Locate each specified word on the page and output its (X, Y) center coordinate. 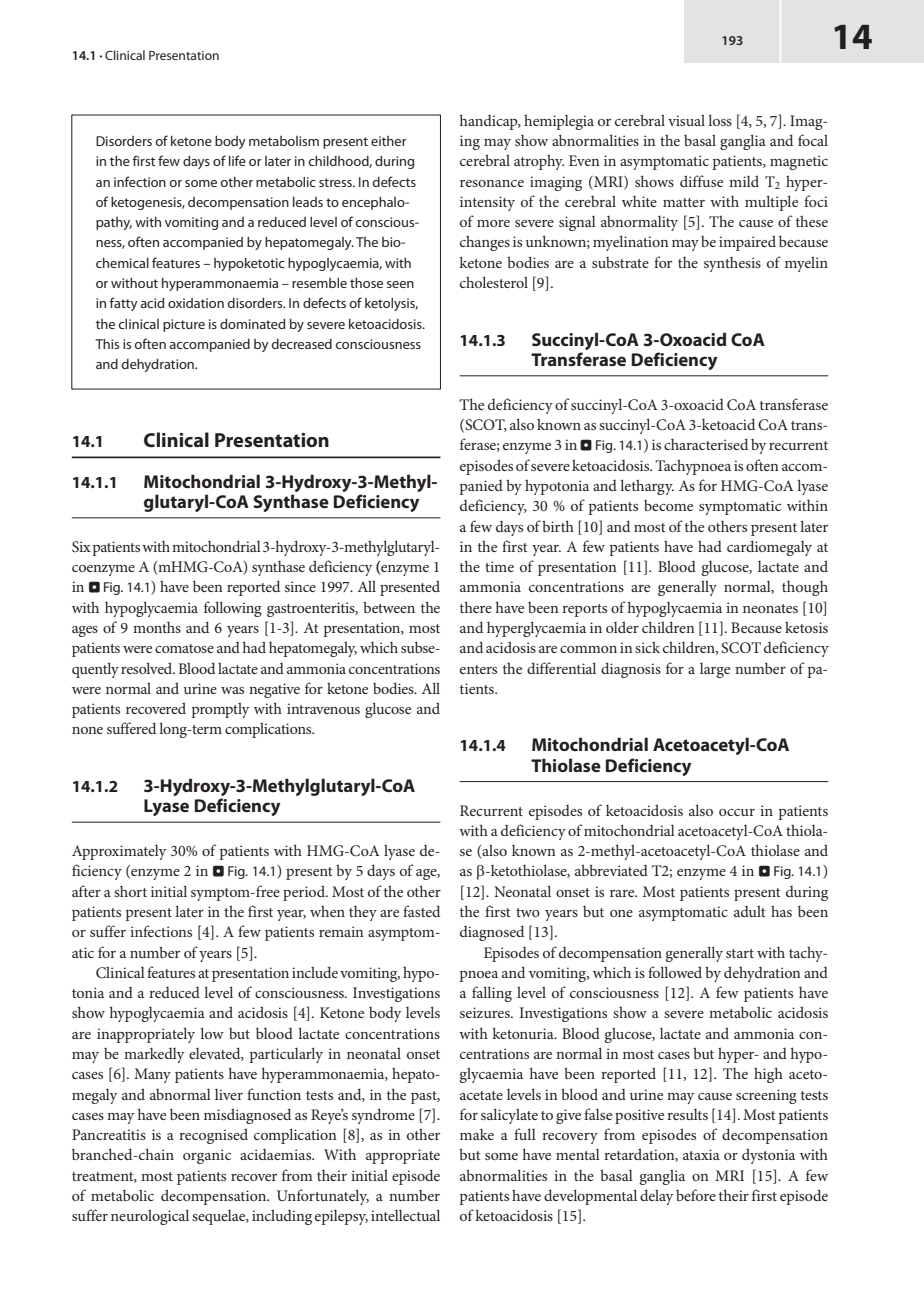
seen (400, 284)
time (499, 566)
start (740, 953)
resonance (492, 183)
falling (492, 994)
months (157, 627)
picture (184, 325)
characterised (706, 444)
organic (207, 1156)
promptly (220, 710)
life (237, 160)
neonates (770, 608)
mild (744, 181)
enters (478, 669)
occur (737, 812)
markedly (154, 1055)
